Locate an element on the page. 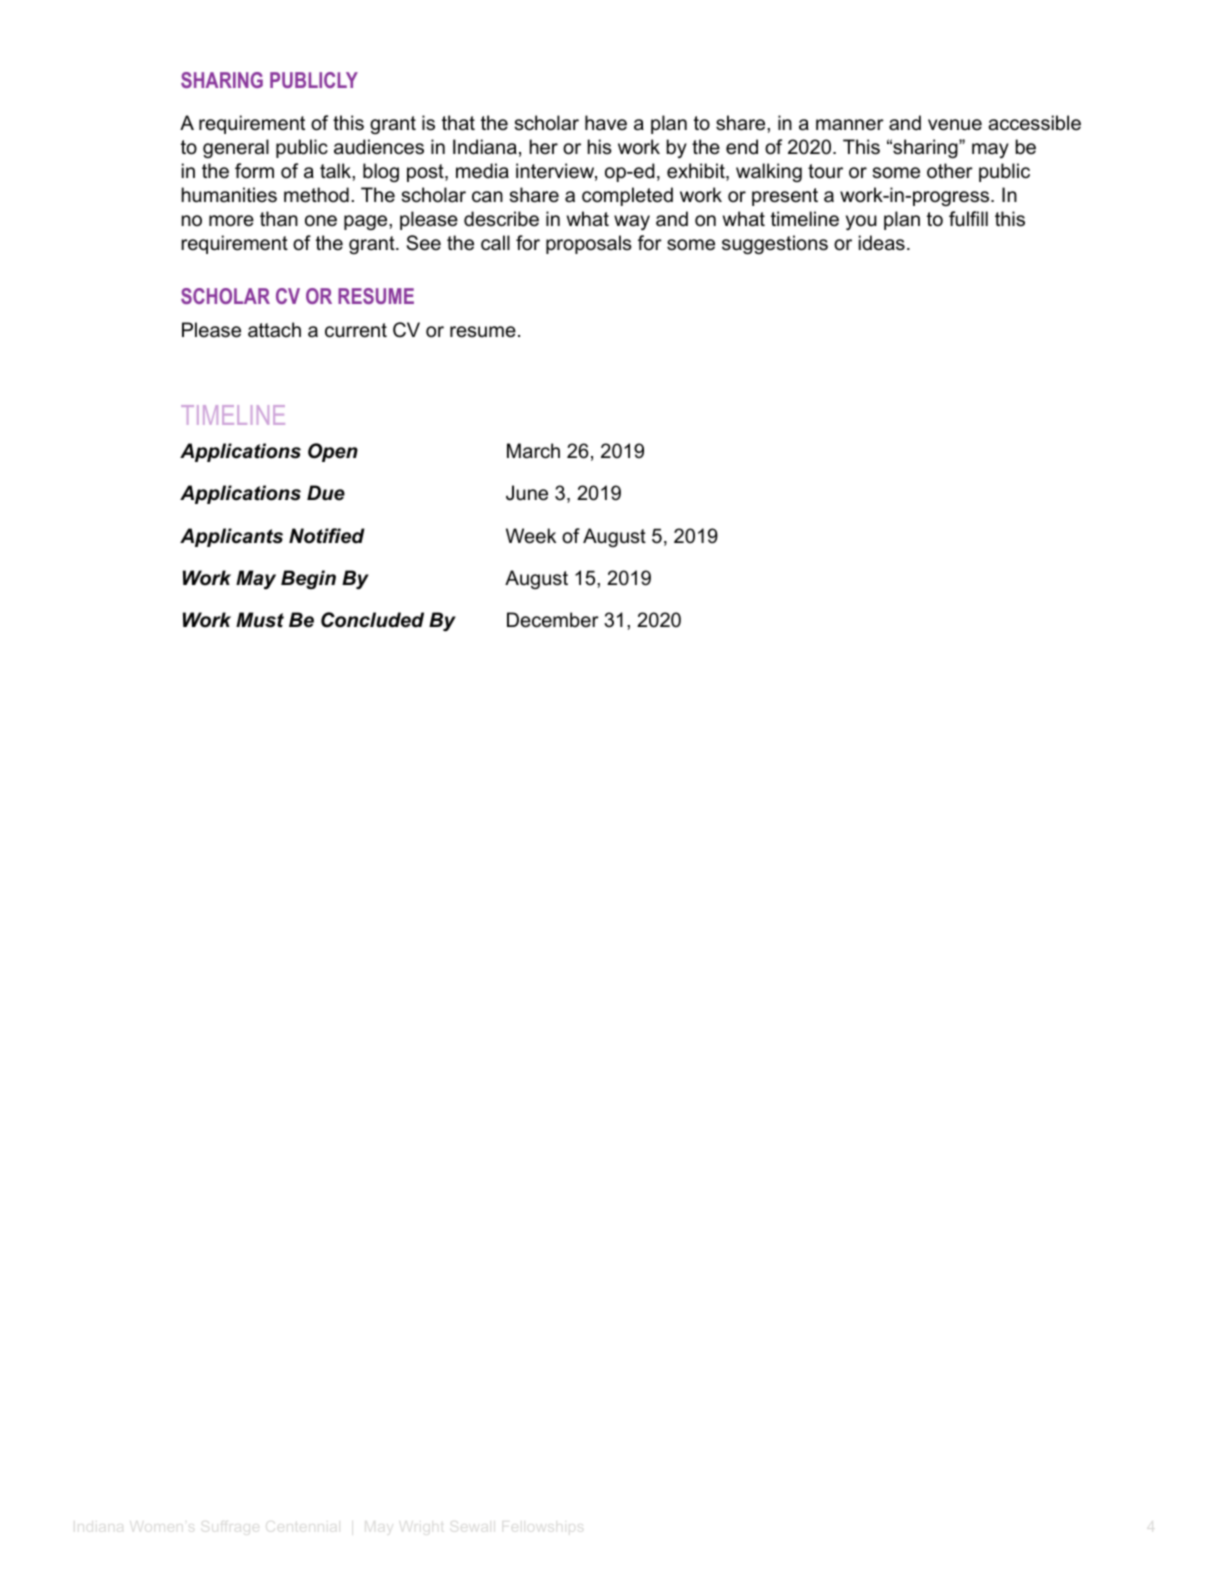 This page has width=1228, height=1590. have is located at coordinates (606, 123).
